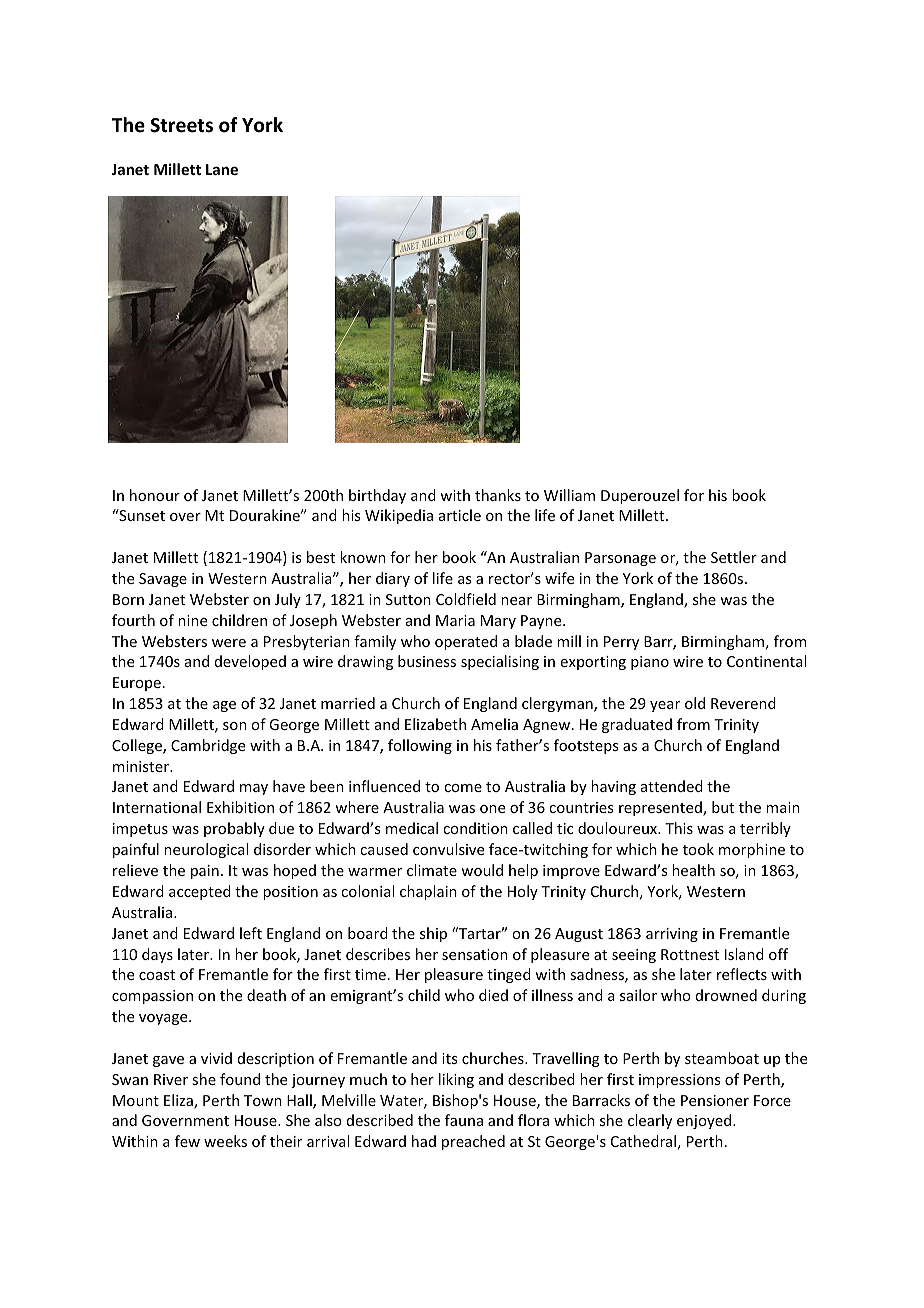  I want to click on Lane, so click(222, 169).
